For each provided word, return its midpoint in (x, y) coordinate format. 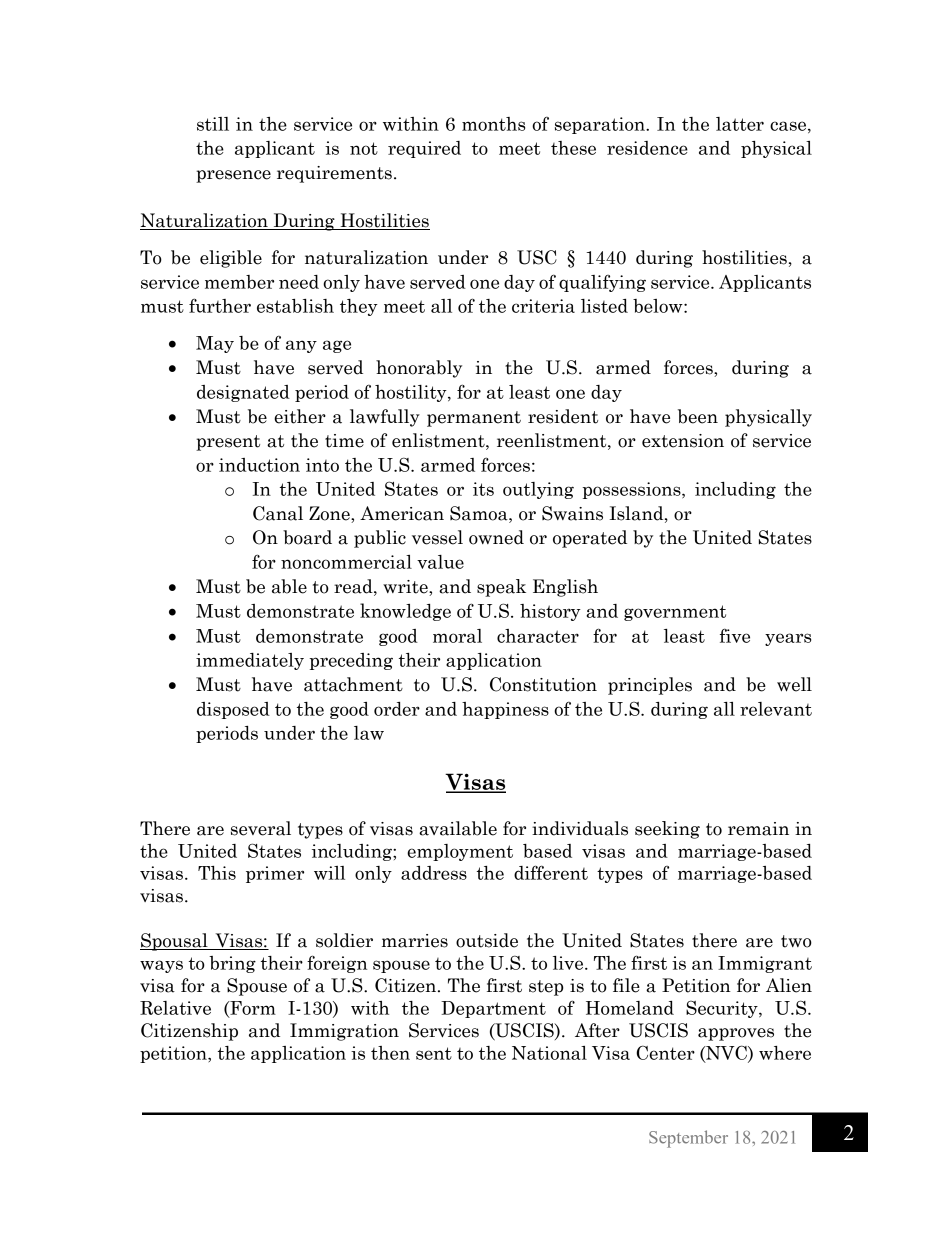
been (698, 416)
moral (457, 636)
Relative (175, 1008)
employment (460, 852)
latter (740, 124)
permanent (474, 419)
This (217, 873)
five (735, 635)
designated (243, 393)
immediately (250, 661)
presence (233, 176)
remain (758, 829)
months (493, 124)
